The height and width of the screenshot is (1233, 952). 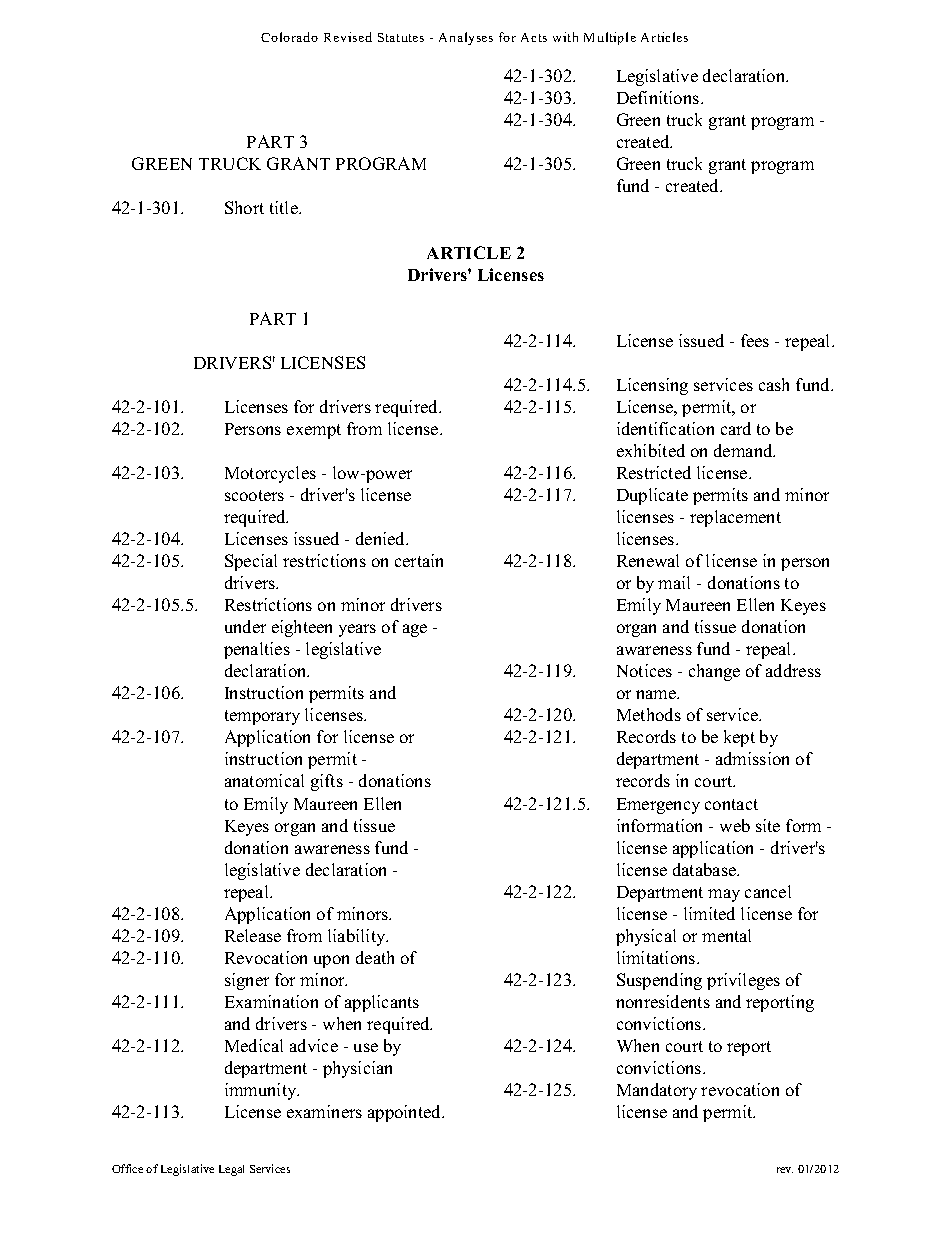 What do you see at coordinates (375, 957) in the screenshot?
I see `death` at bounding box center [375, 957].
